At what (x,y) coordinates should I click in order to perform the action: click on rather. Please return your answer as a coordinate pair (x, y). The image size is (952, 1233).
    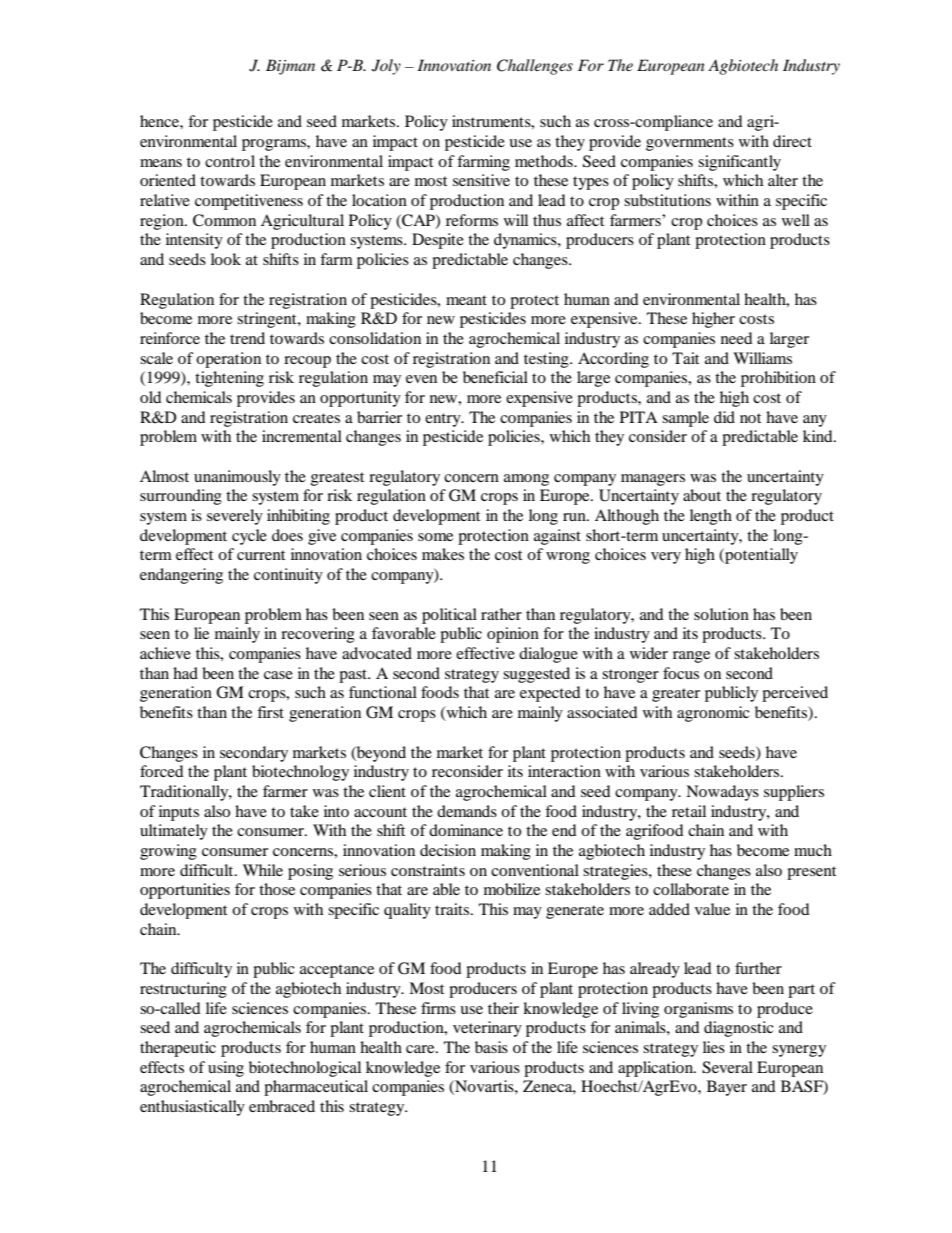
    Looking at the image, I should click on (501, 614).
